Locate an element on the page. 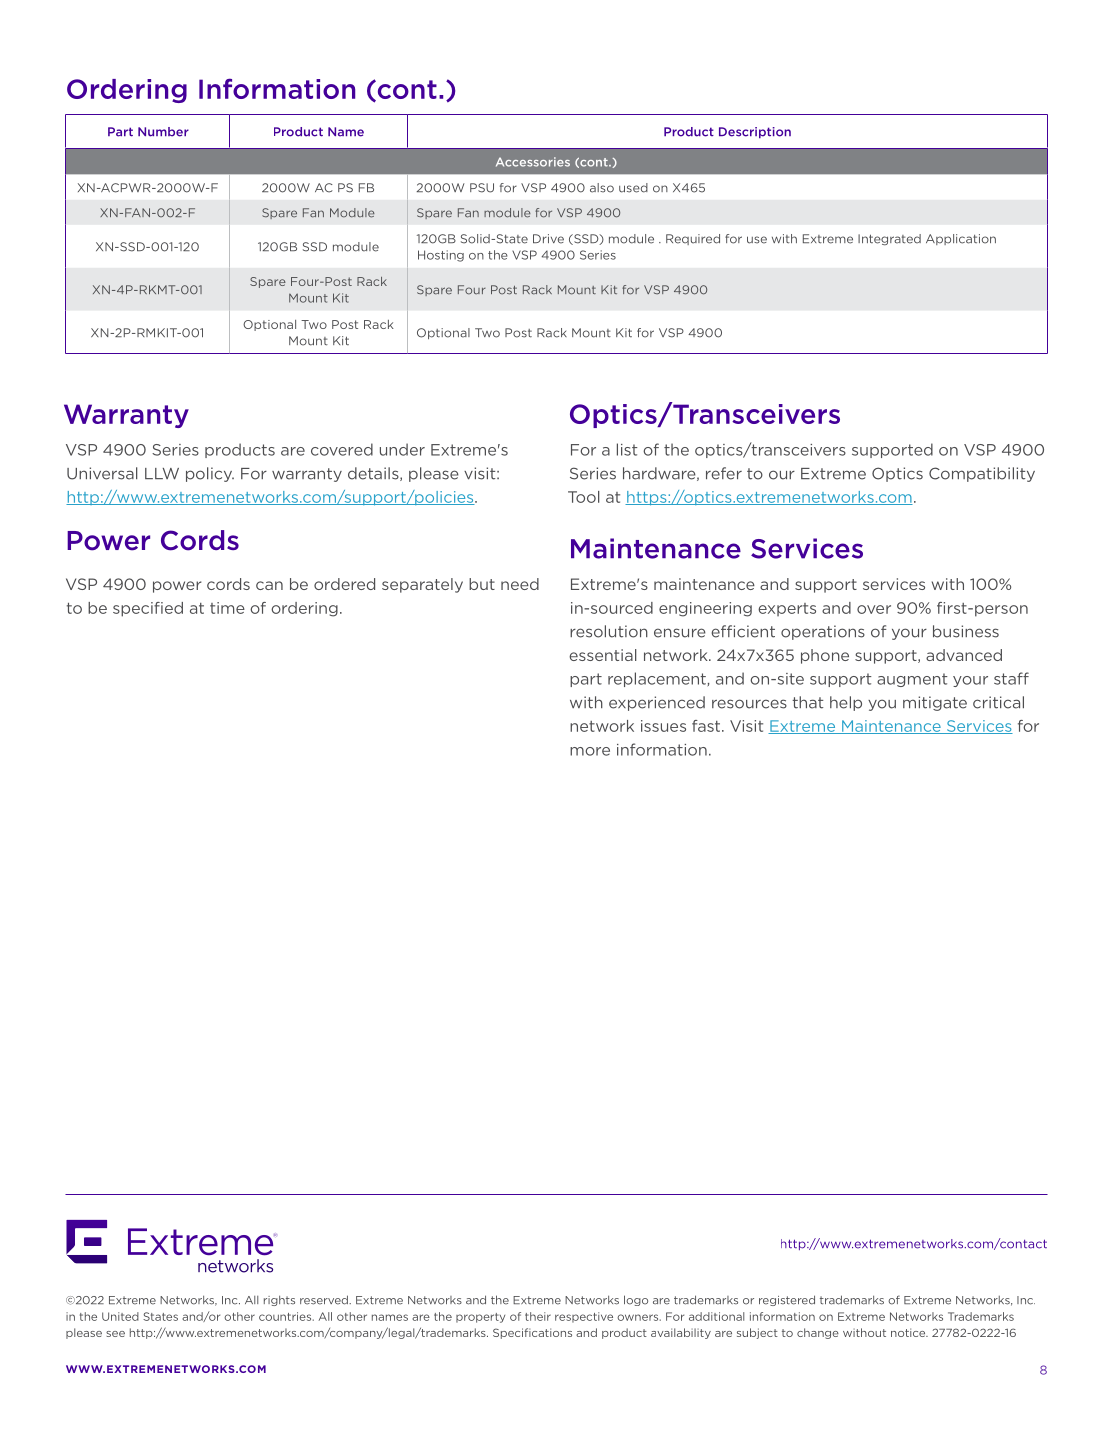  Accessories is located at coordinates (533, 162).
